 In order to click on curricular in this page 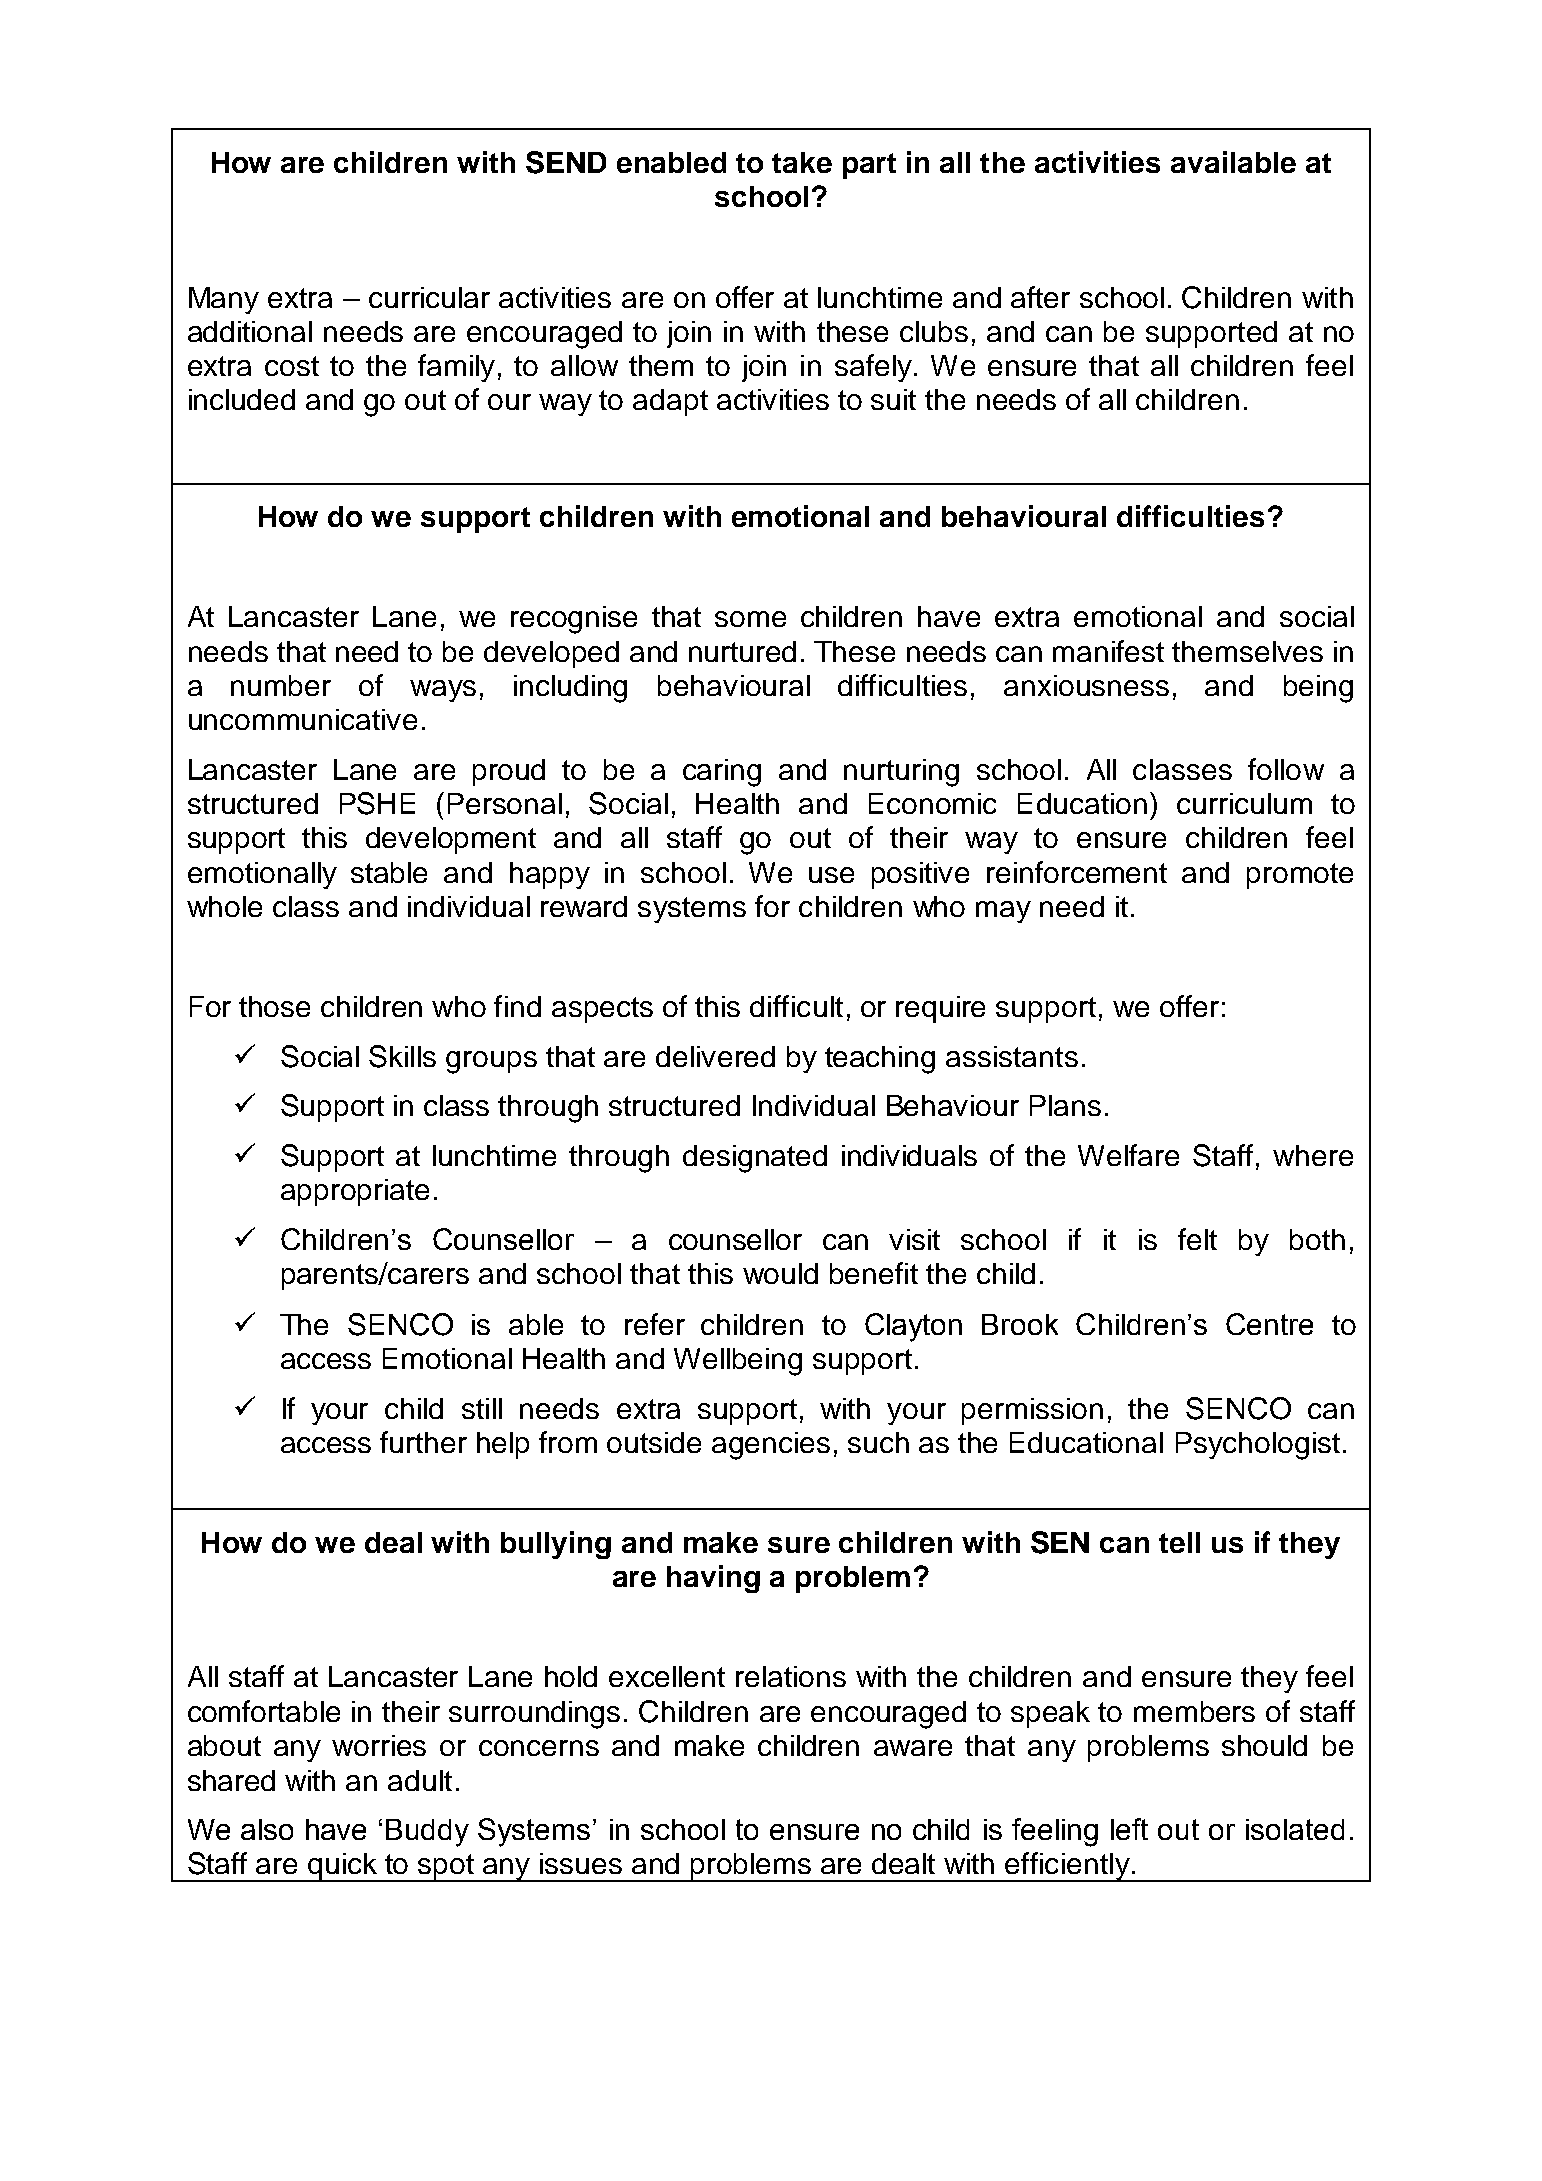, I will do `click(429, 297)`.
